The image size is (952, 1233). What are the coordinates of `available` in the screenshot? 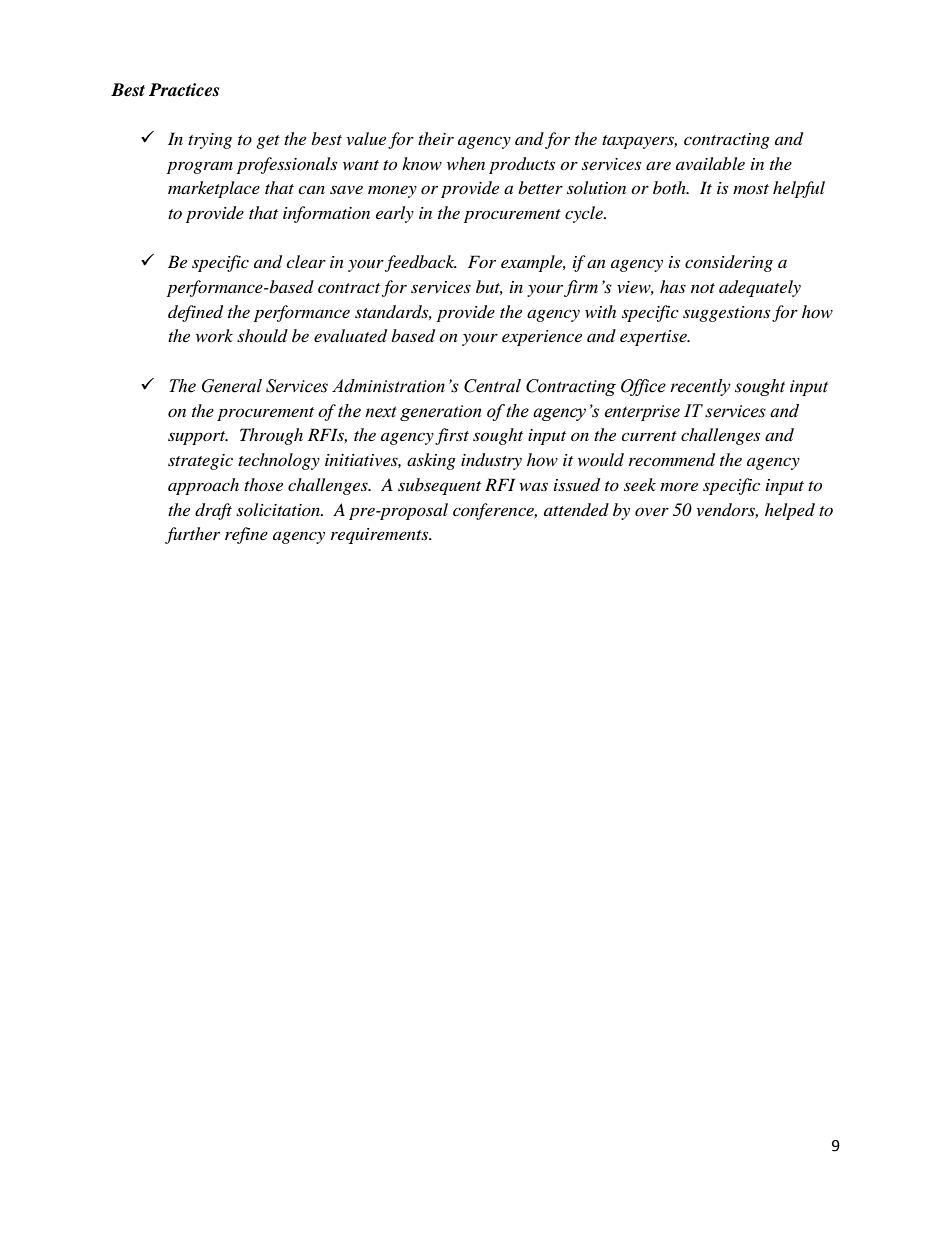 It's located at (710, 163).
